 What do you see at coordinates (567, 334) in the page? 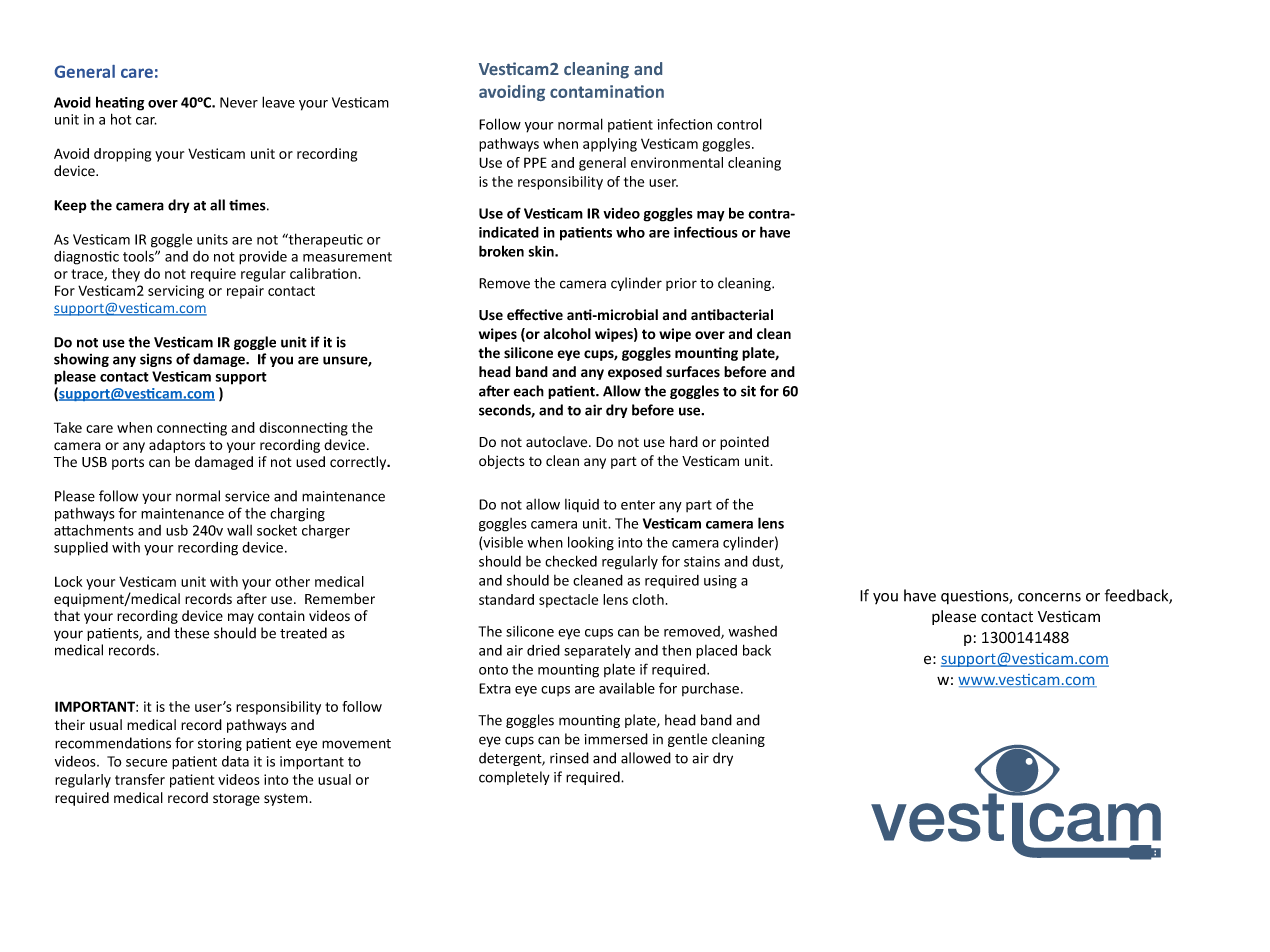
I see `alcohol` at bounding box center [567, 334].
